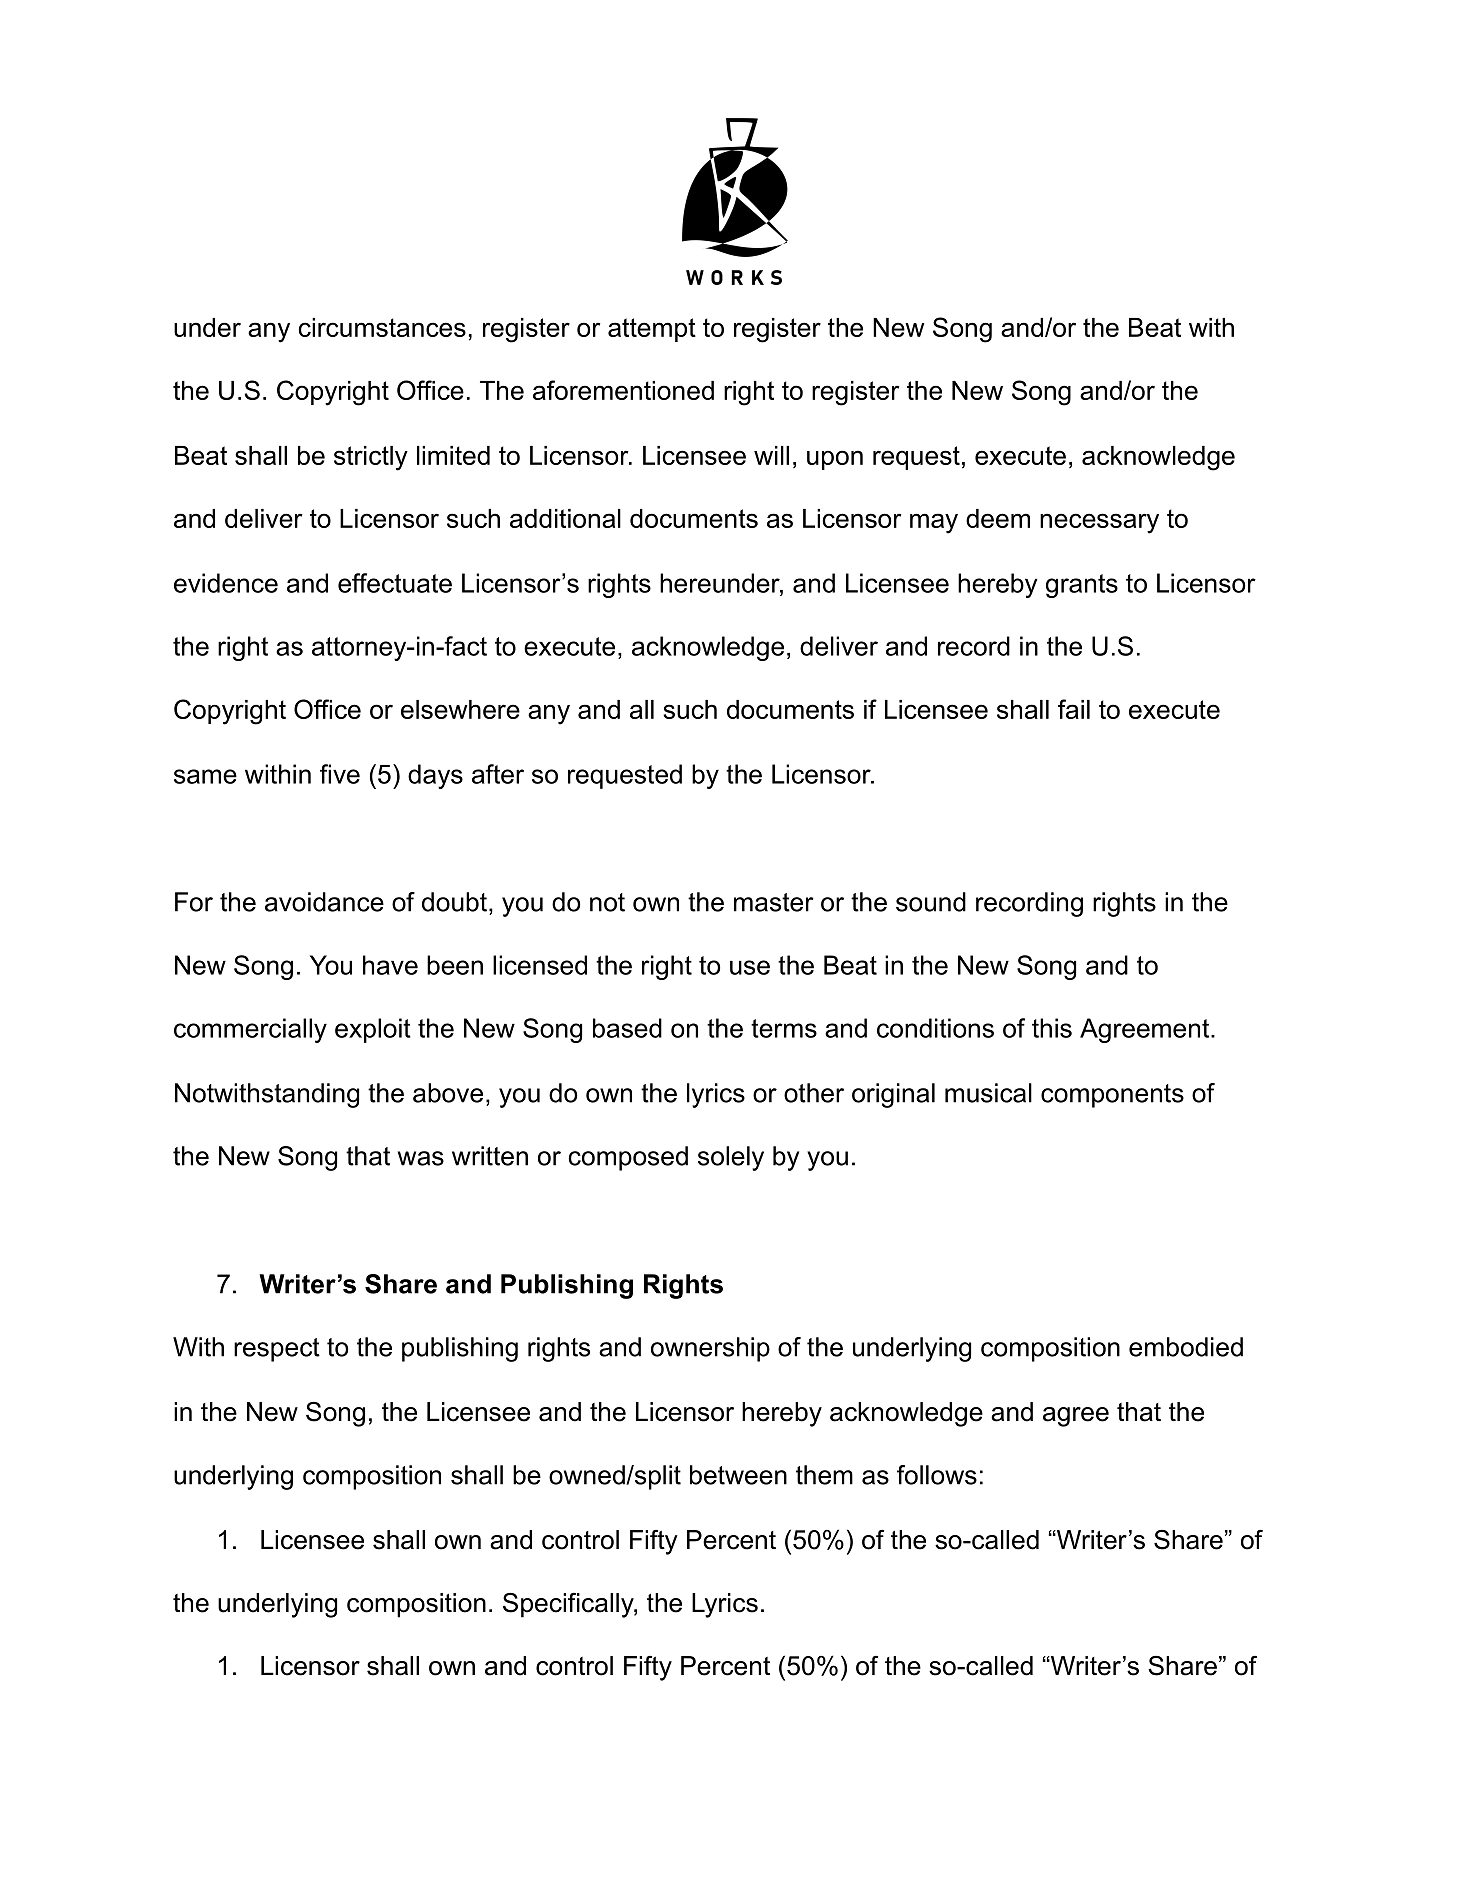  I want to click on components, so click(1112, 1096).
